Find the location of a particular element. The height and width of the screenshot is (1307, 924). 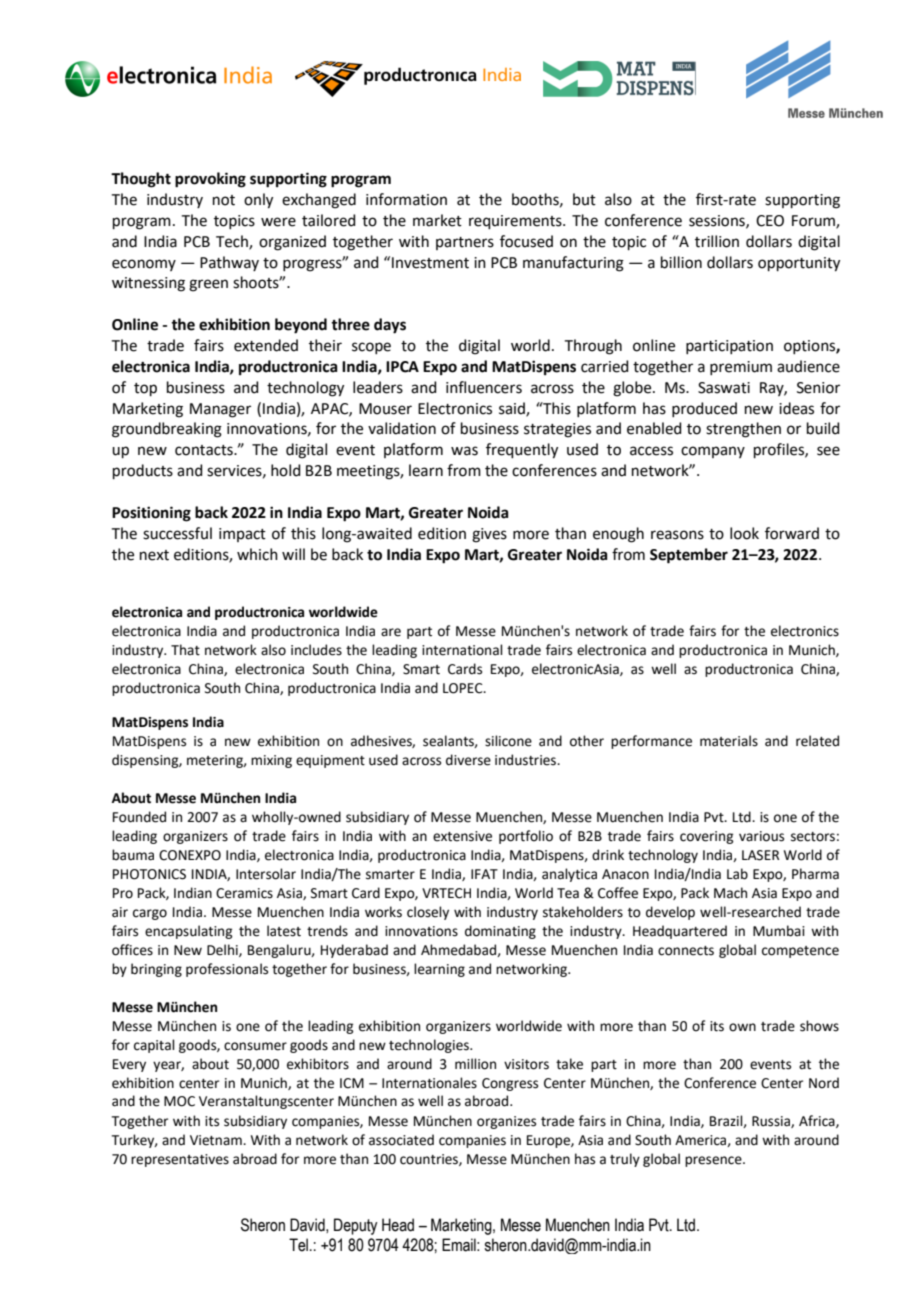

presence is located at coordinates (714, 1161).
